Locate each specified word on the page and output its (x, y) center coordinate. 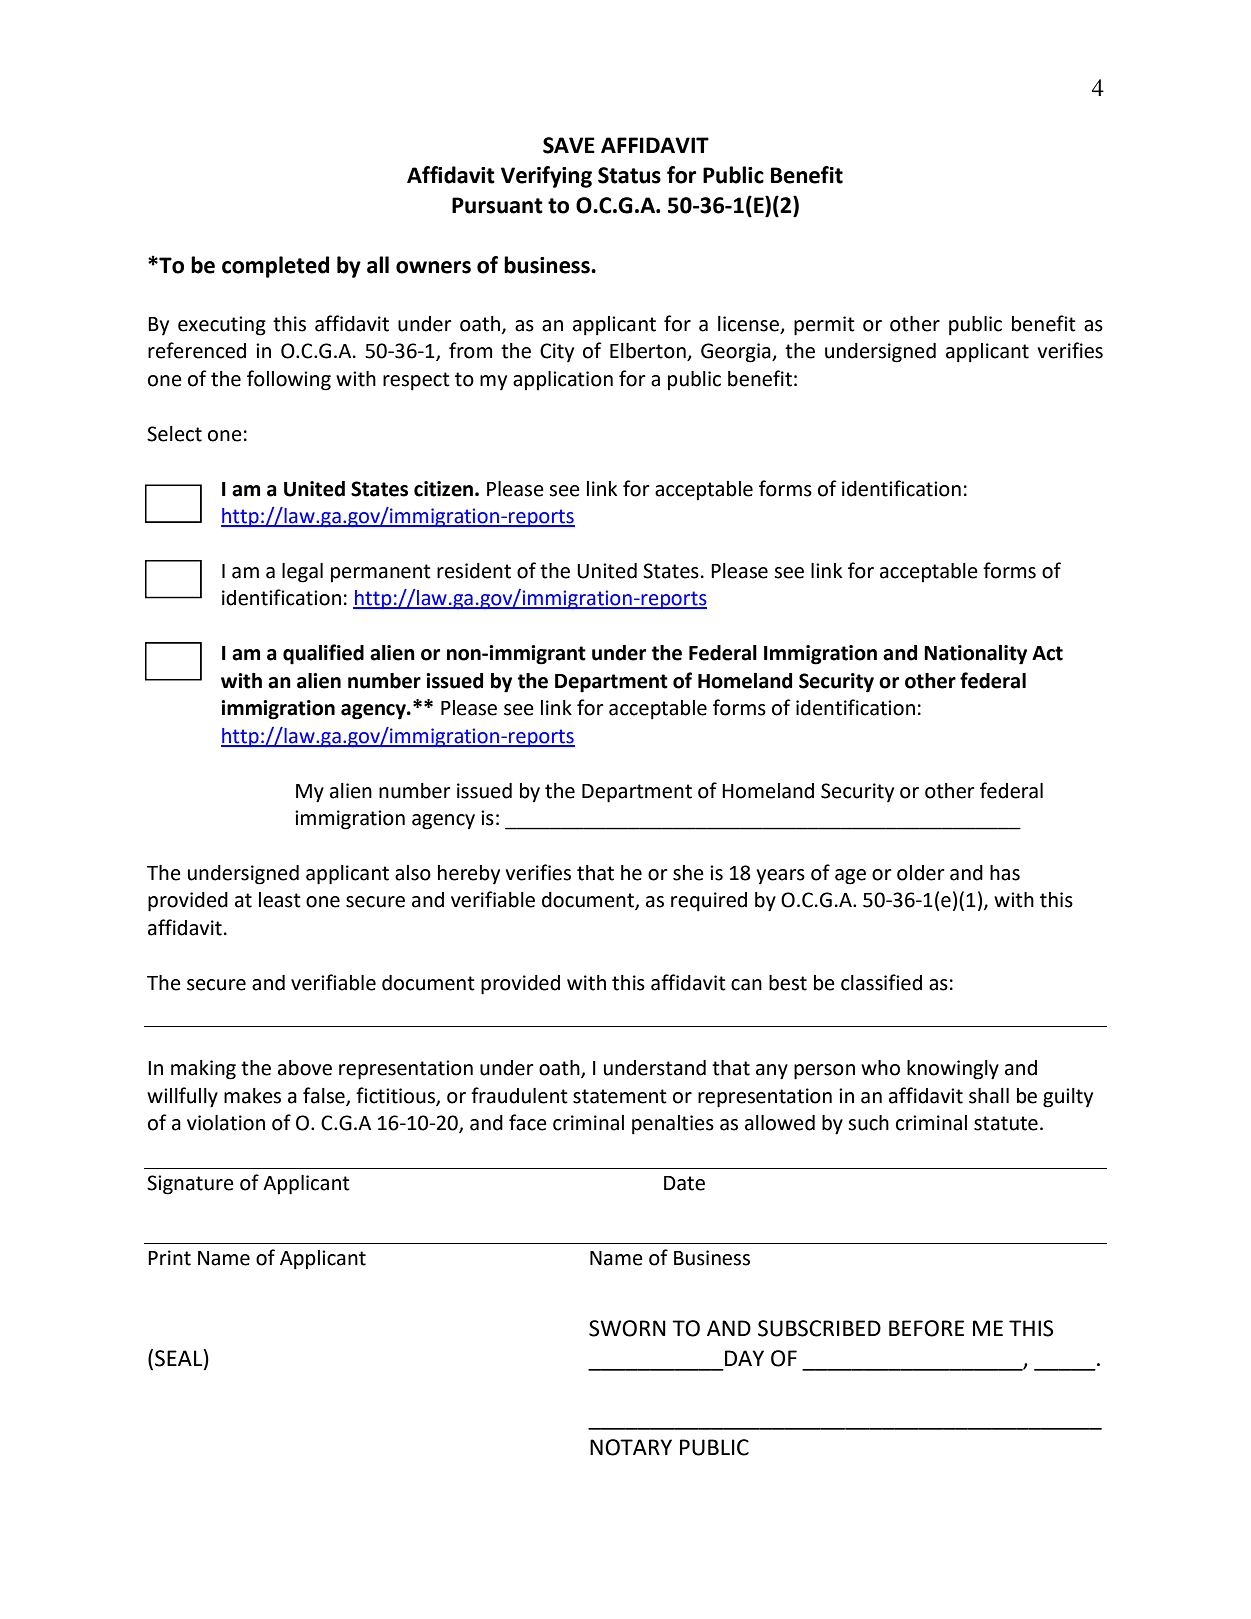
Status (629, 175)
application (563, 381)
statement (620, 1096)
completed (275, 267)
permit (824, 326)
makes (252, 1096)
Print (169, 1258)
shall (989, 1096)
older (921, 873)
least (280, 900)
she (688, 873)
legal (302, 573)
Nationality (975, 655)
